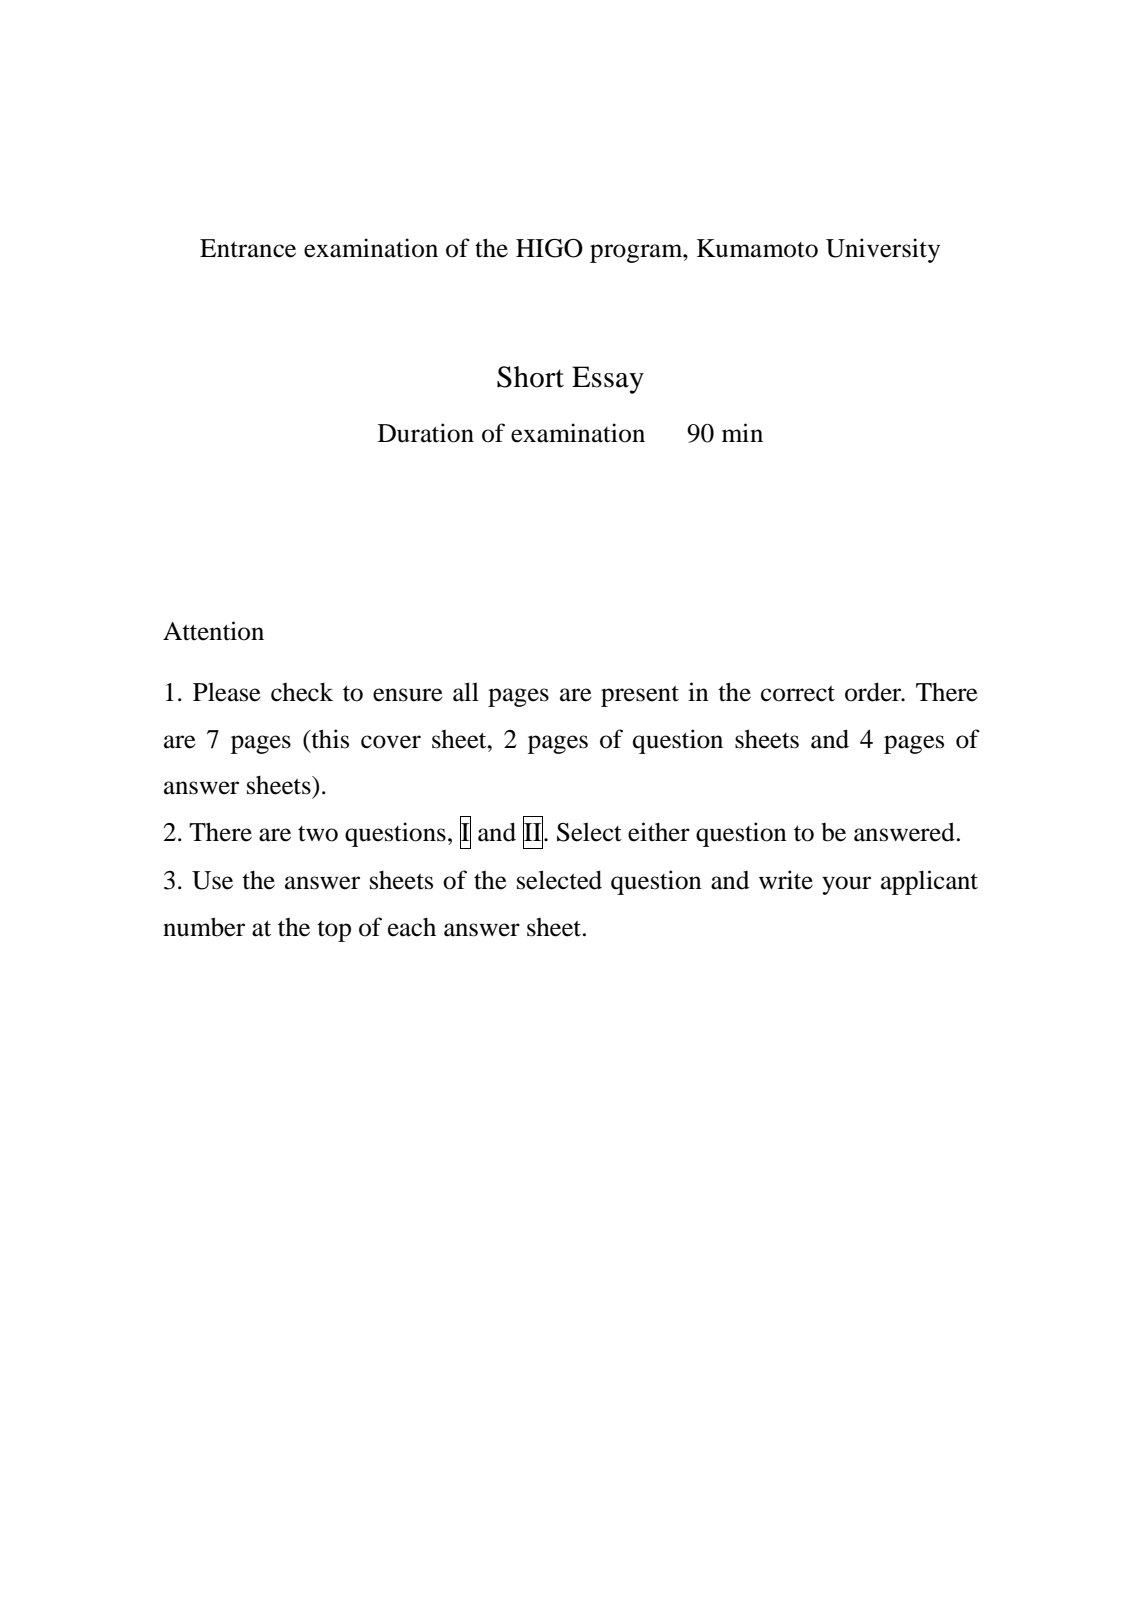 The image size is (1141, 1613). Describe the element at coordinates (874, 692) in the document. I see `order` at that location.
